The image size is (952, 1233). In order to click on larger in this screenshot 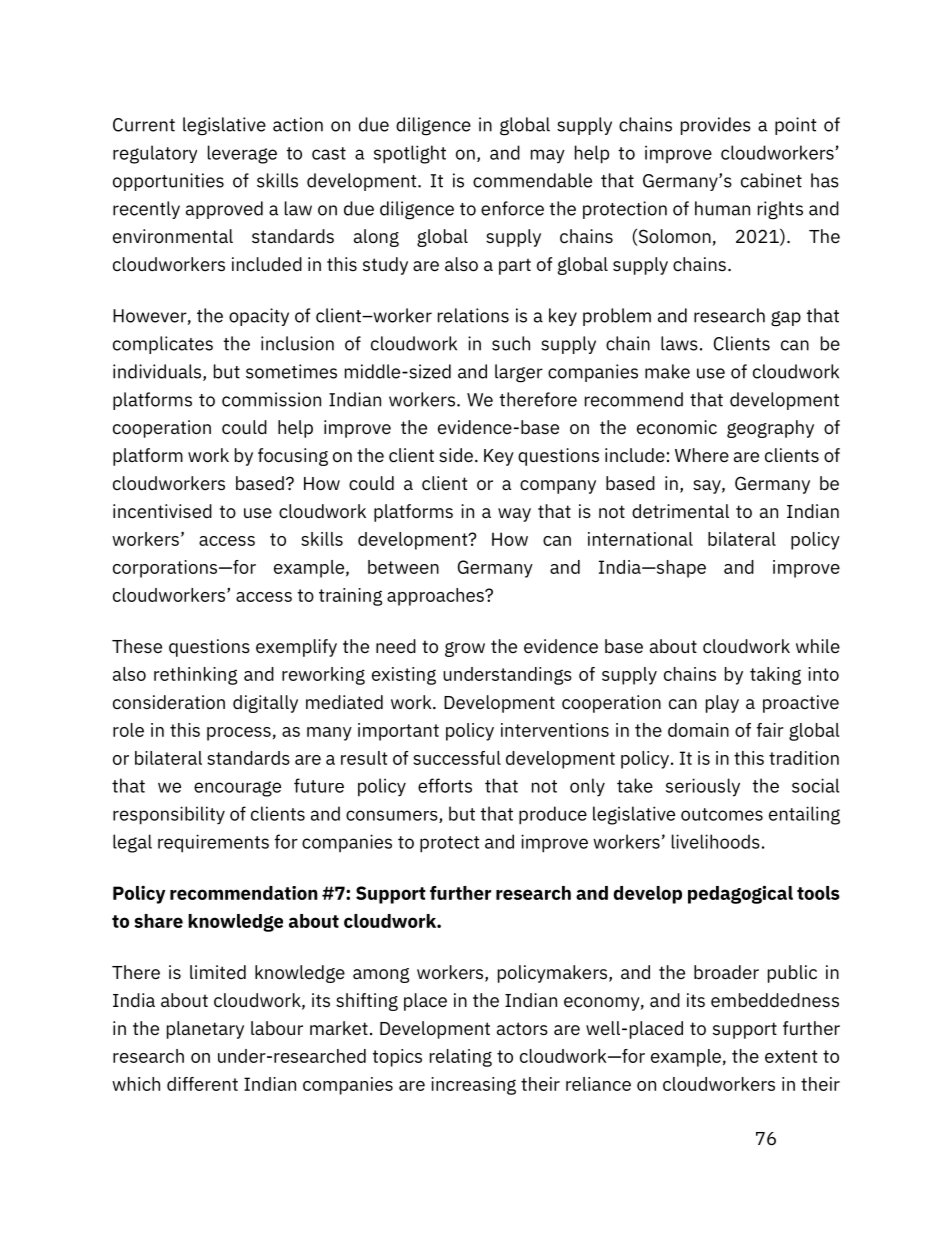, I will do `click(519, 373)`.
